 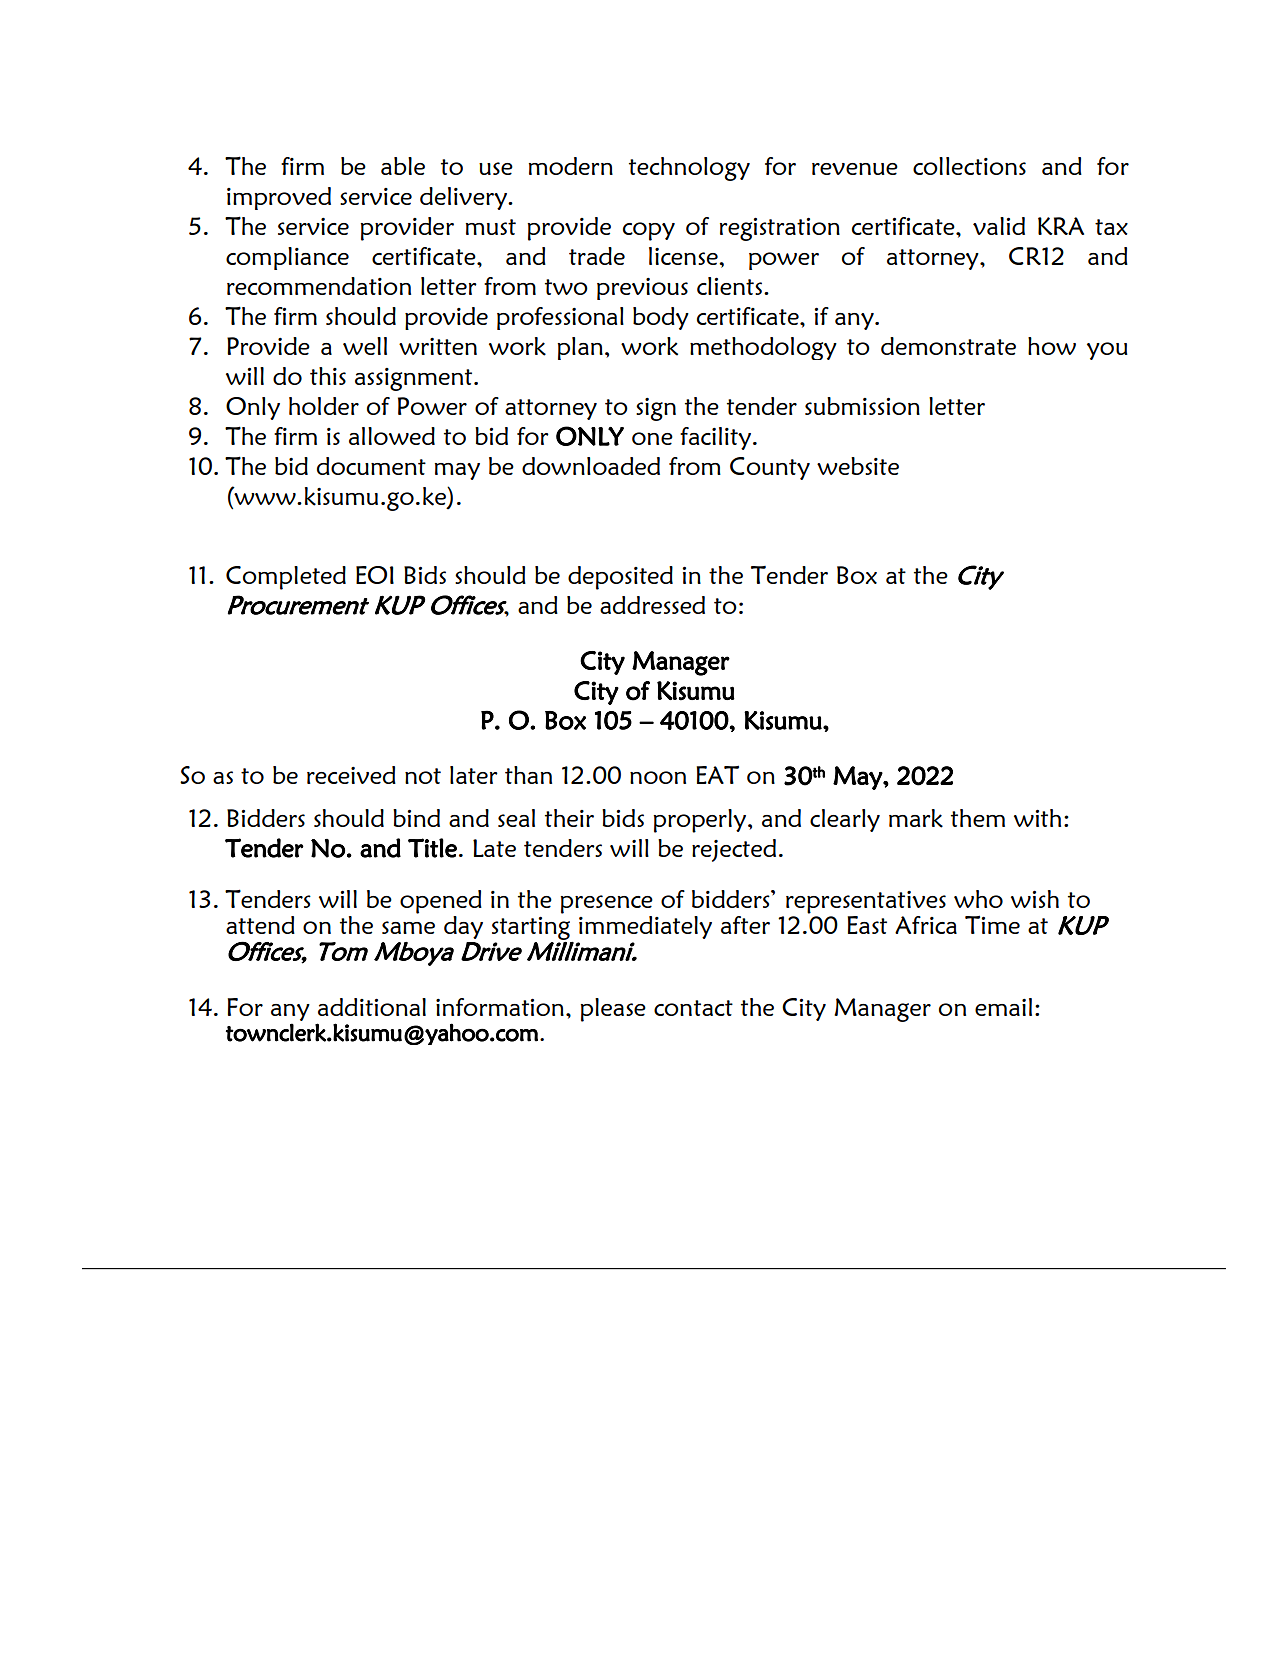 I want to click on additional, so click(x=372, y=1007).
